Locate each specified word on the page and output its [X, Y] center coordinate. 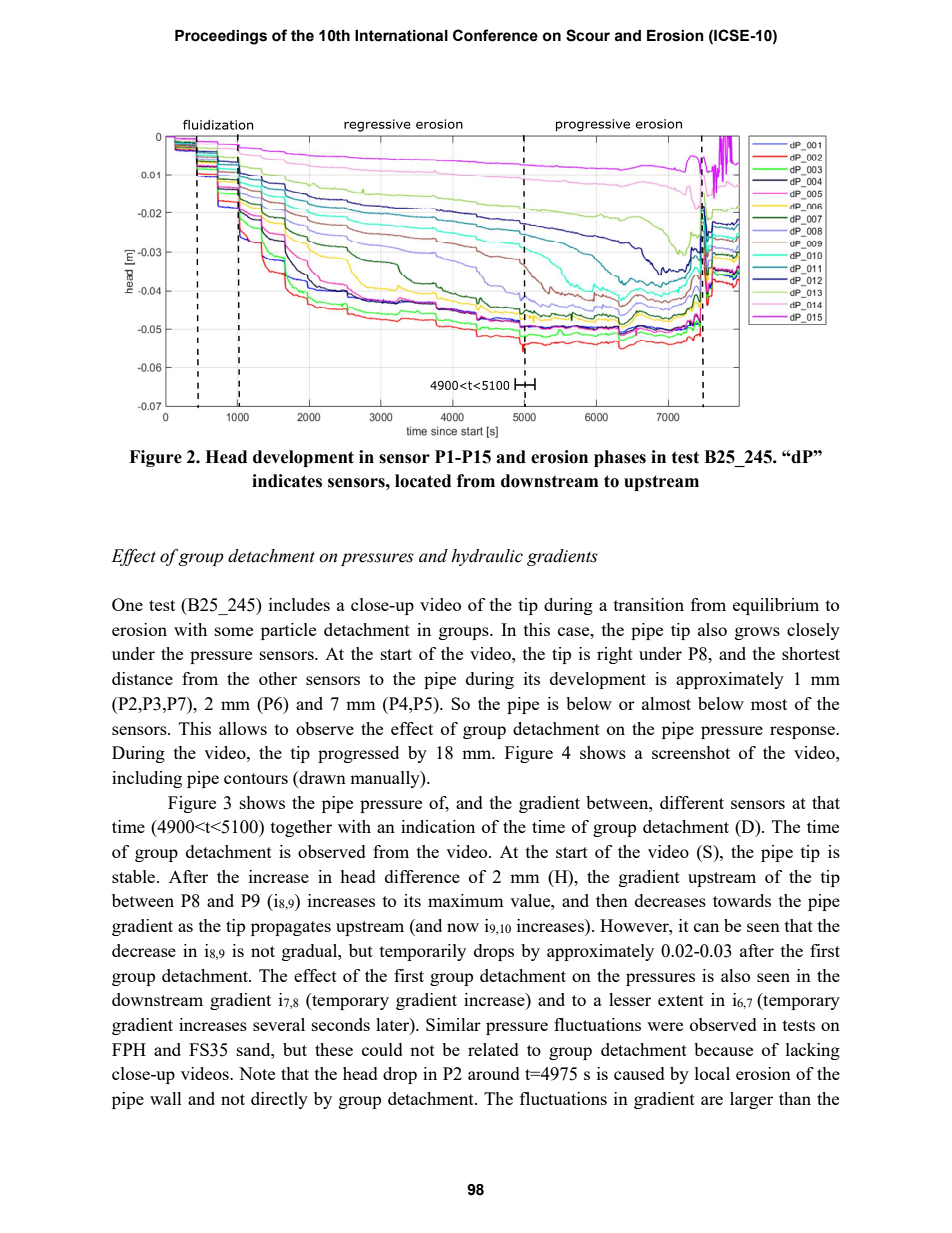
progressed [358, 754]
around [494, 1073]
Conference [495, 35]
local [712, 1073]
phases [620, 458]
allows [243, 728]
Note [257, 1073]
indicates [287, 481]
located [423, 481]
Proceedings [221, 37]
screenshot [691, 752]
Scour [588, 35]
